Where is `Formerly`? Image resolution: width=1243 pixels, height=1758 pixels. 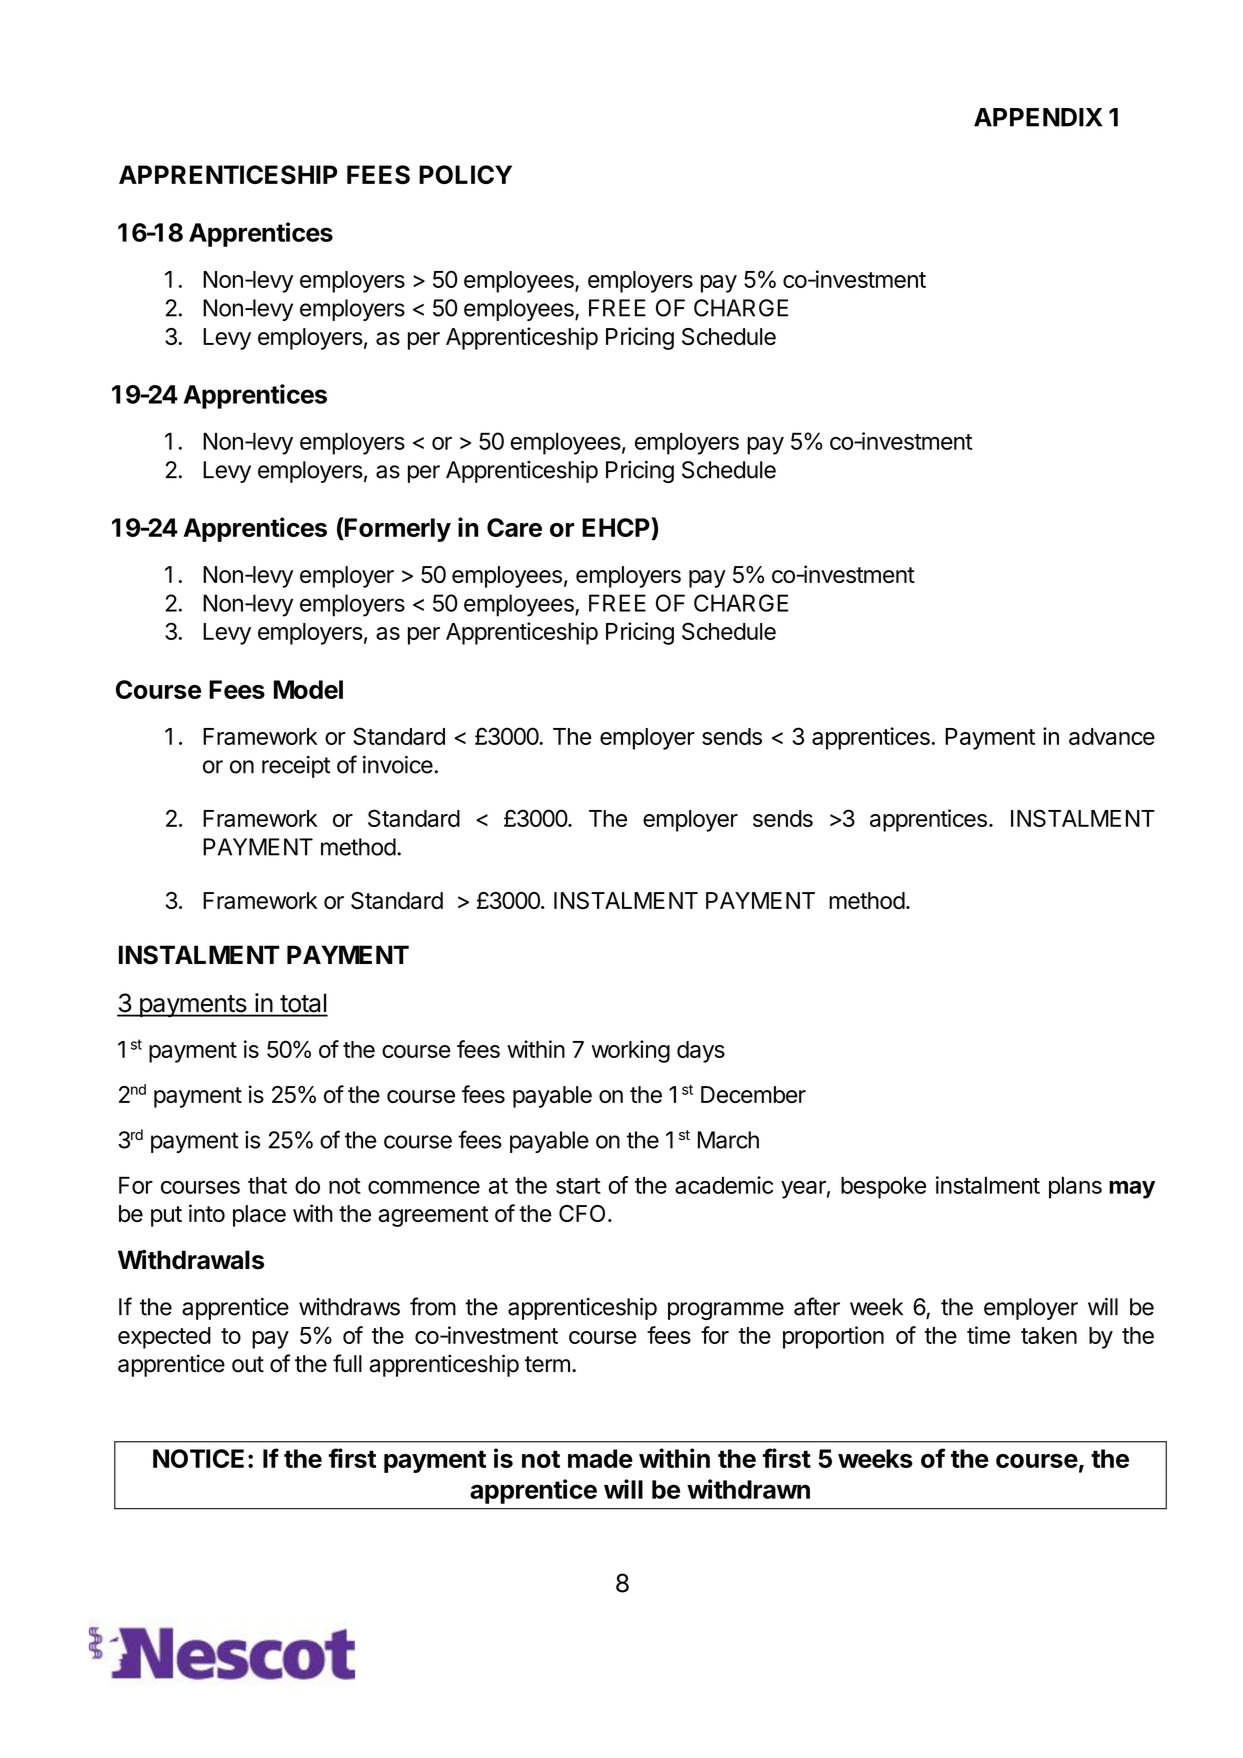
Formerly is located at coordinates (397, 529).
